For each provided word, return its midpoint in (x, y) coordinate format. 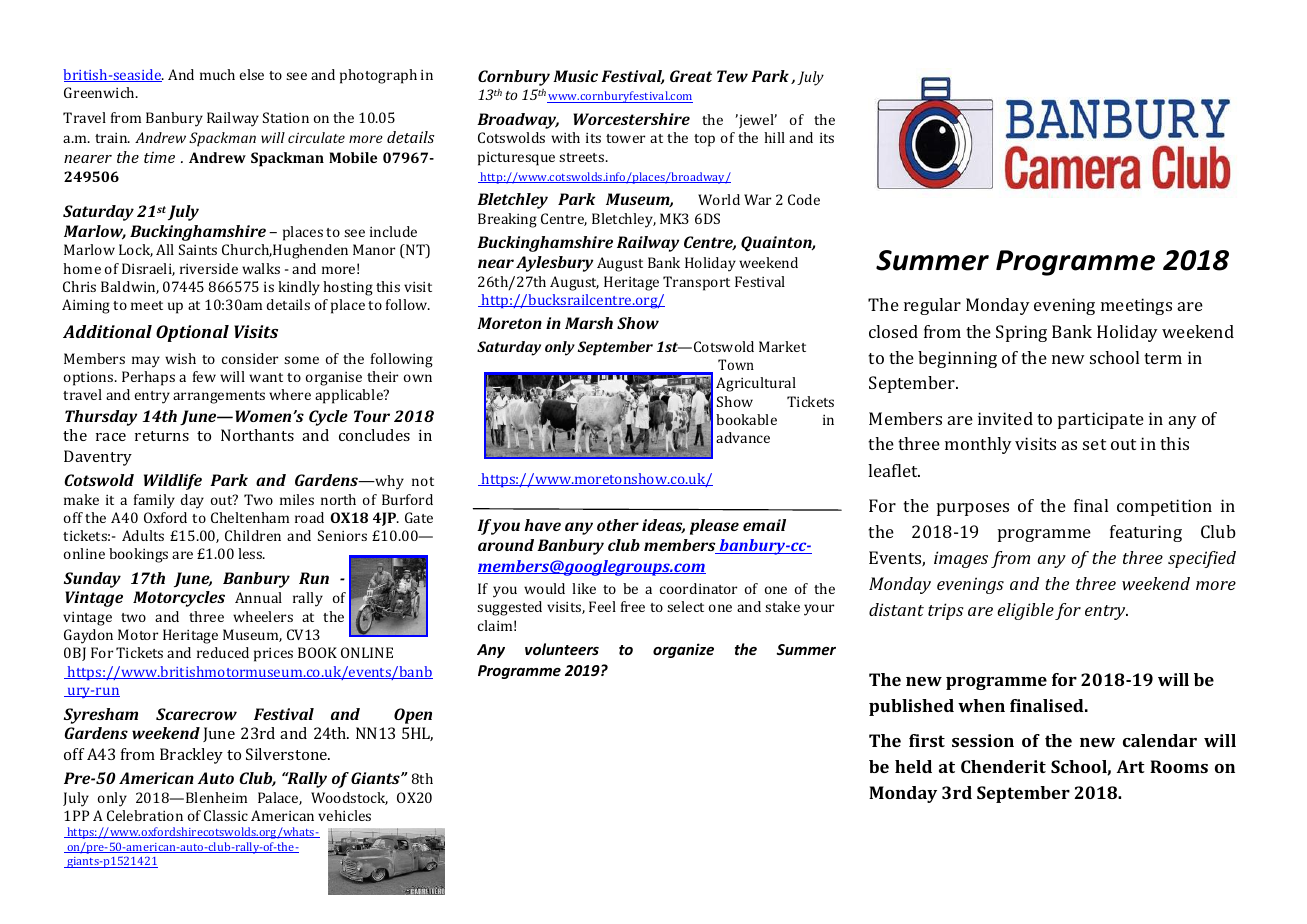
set (1094, 444)
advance (743, 437)
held (913, 766)
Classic (226, 815)
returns (162, 436)
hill (774, 137)
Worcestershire (631, 119)
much (217, 74)
